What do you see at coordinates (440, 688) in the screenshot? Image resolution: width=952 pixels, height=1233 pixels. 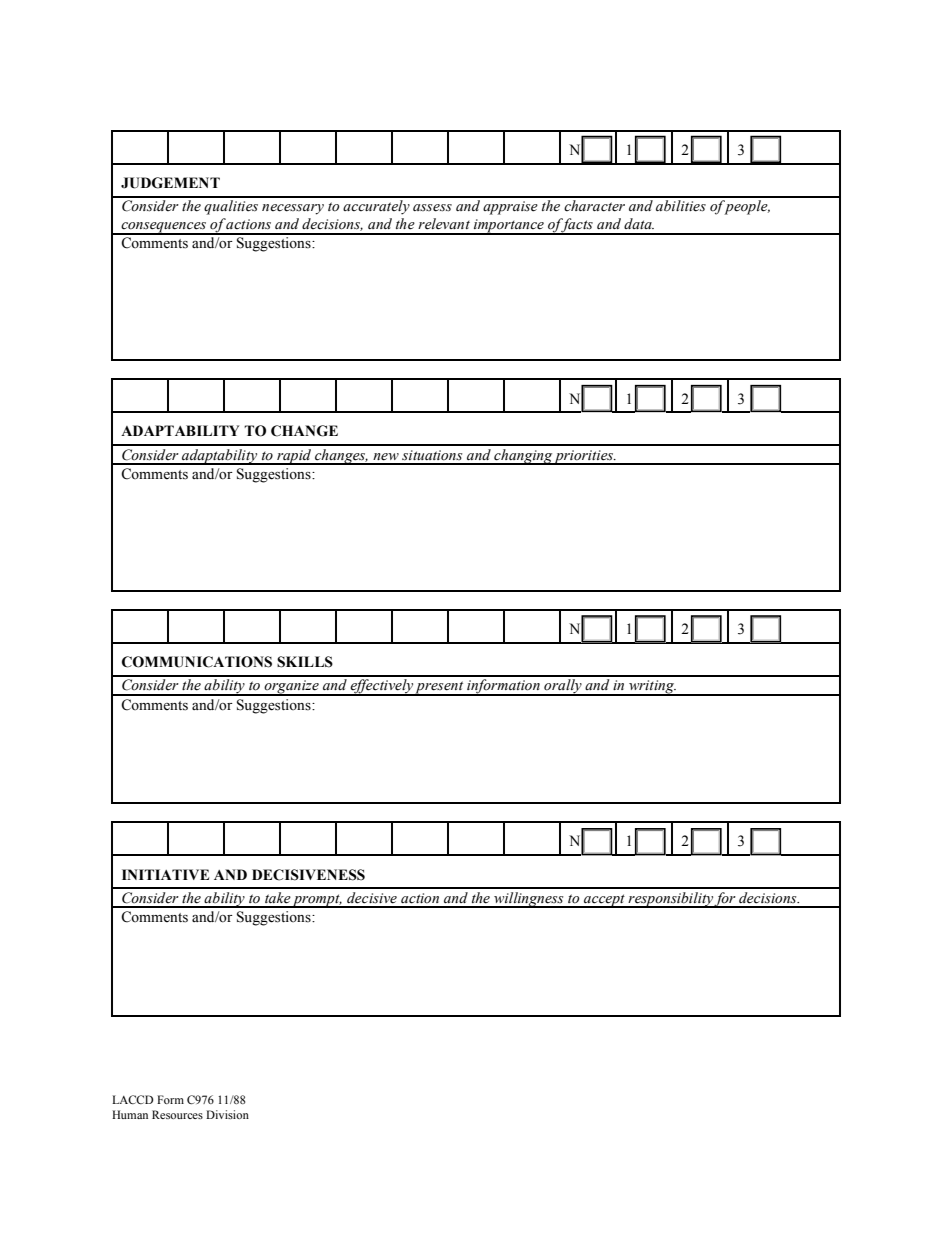 I see `present` at bounding box center [440, 688].
